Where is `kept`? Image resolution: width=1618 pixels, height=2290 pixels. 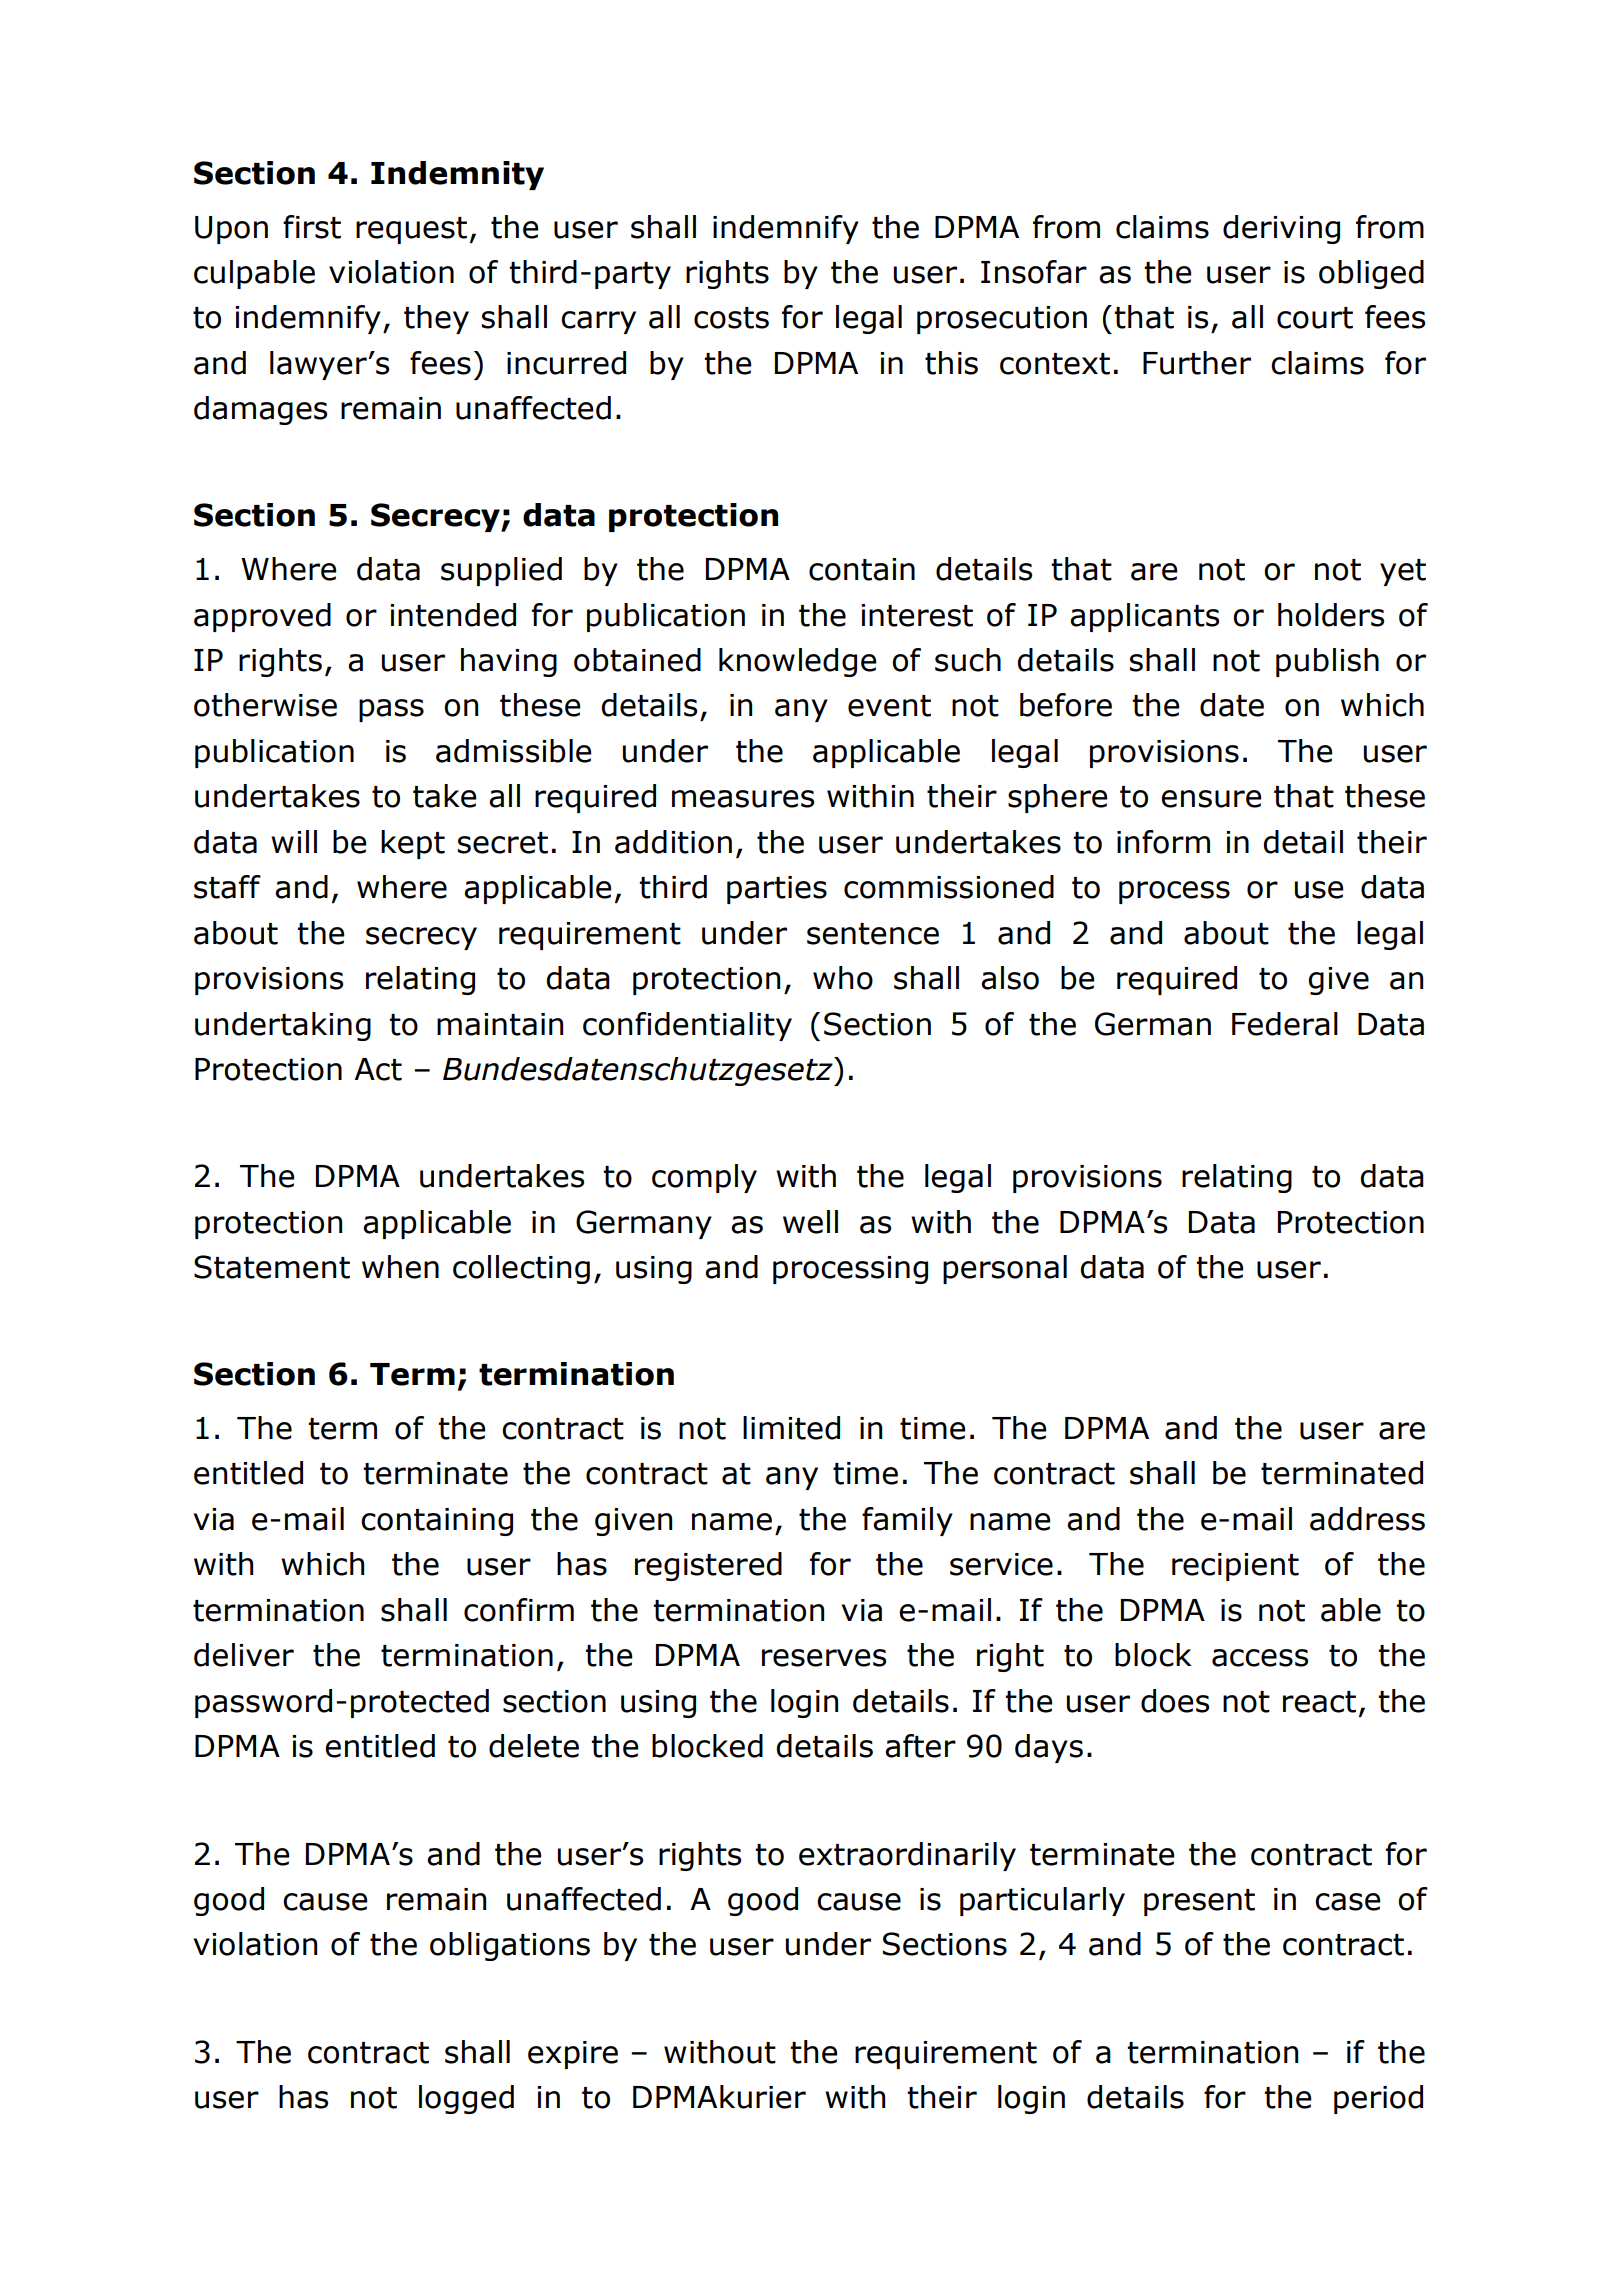
kept is located at coordinates (413, 844).
